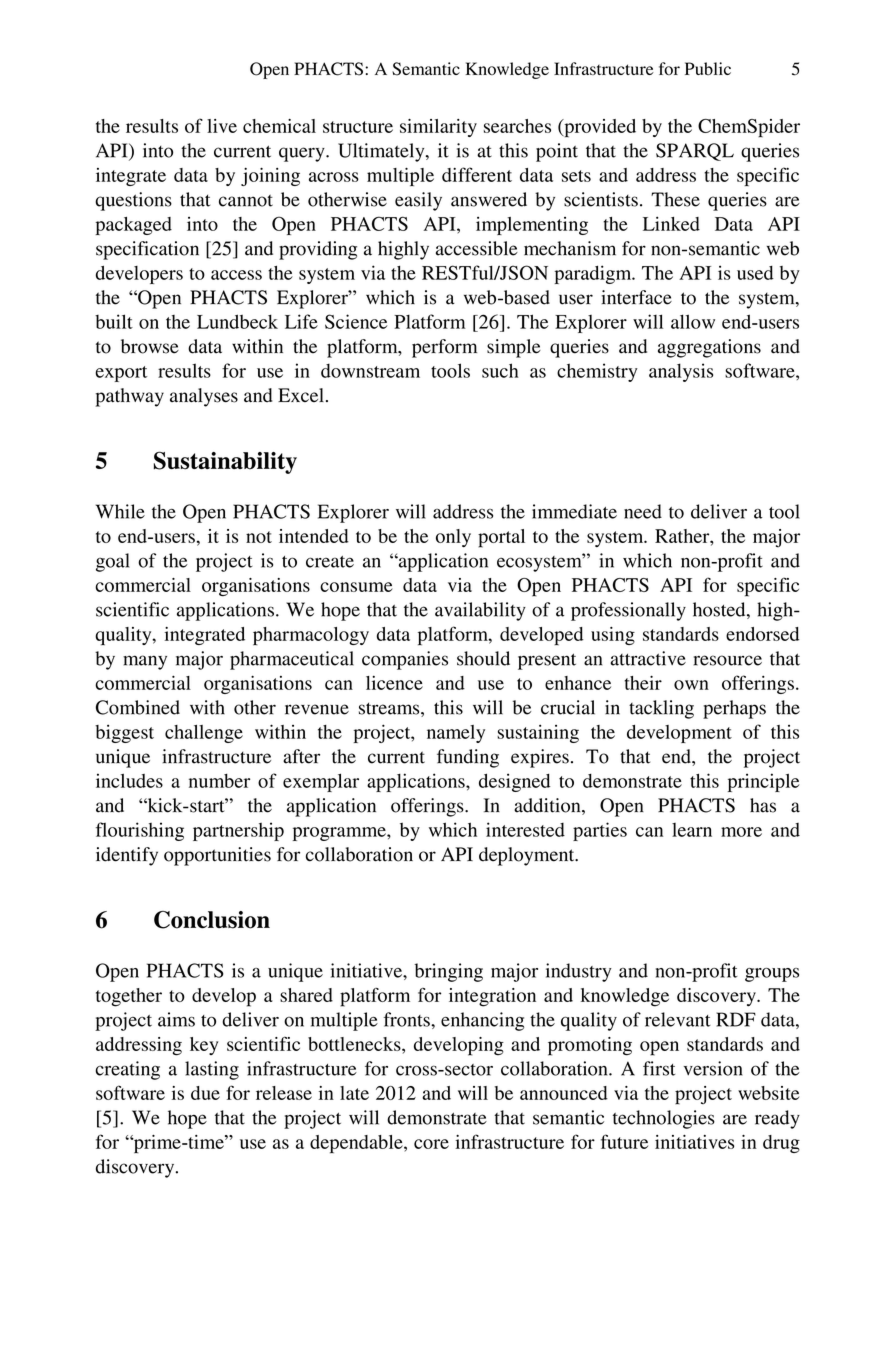  I want to click on similarity, so click(438, 128).
